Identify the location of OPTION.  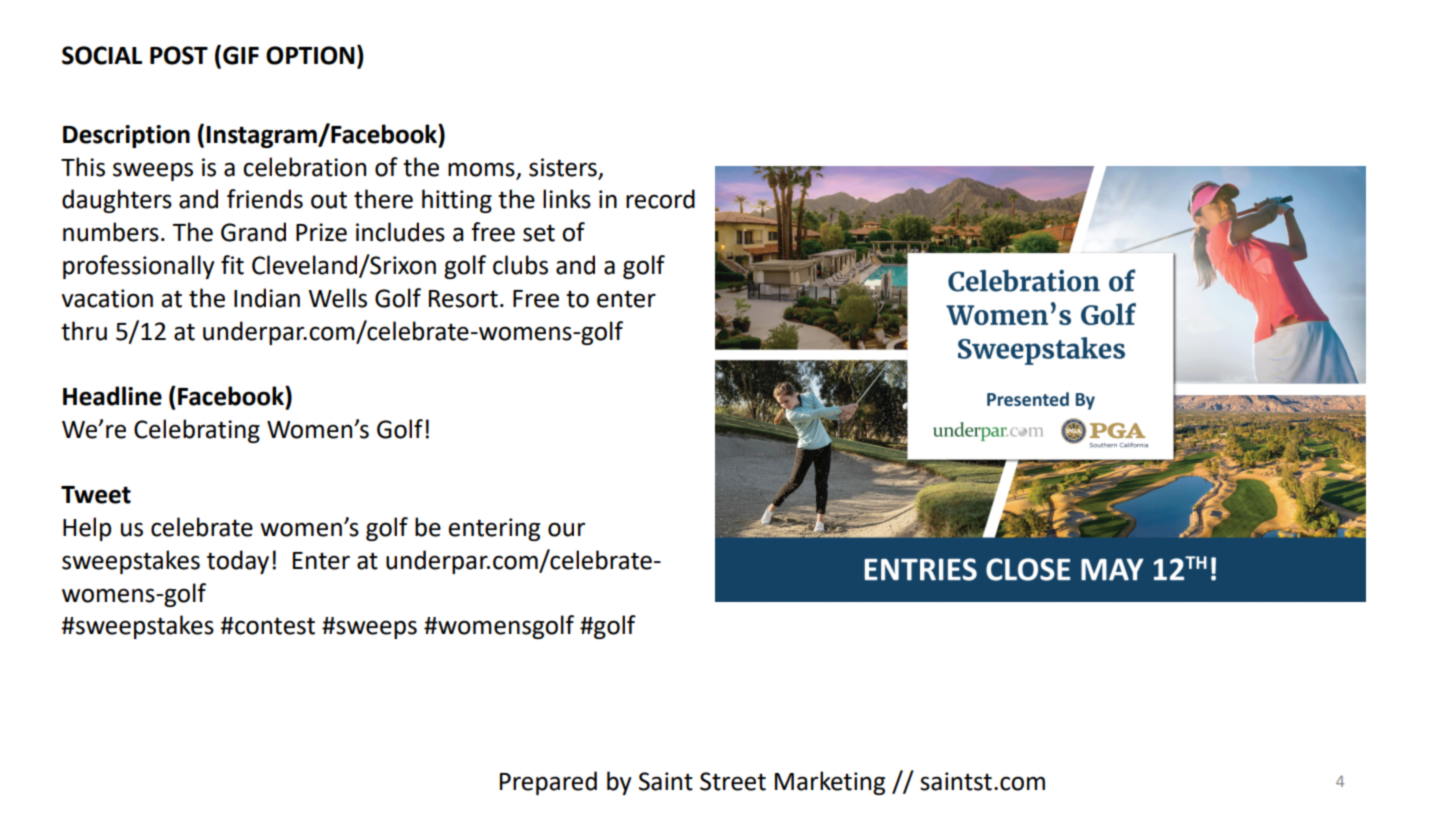
(310, 55).
